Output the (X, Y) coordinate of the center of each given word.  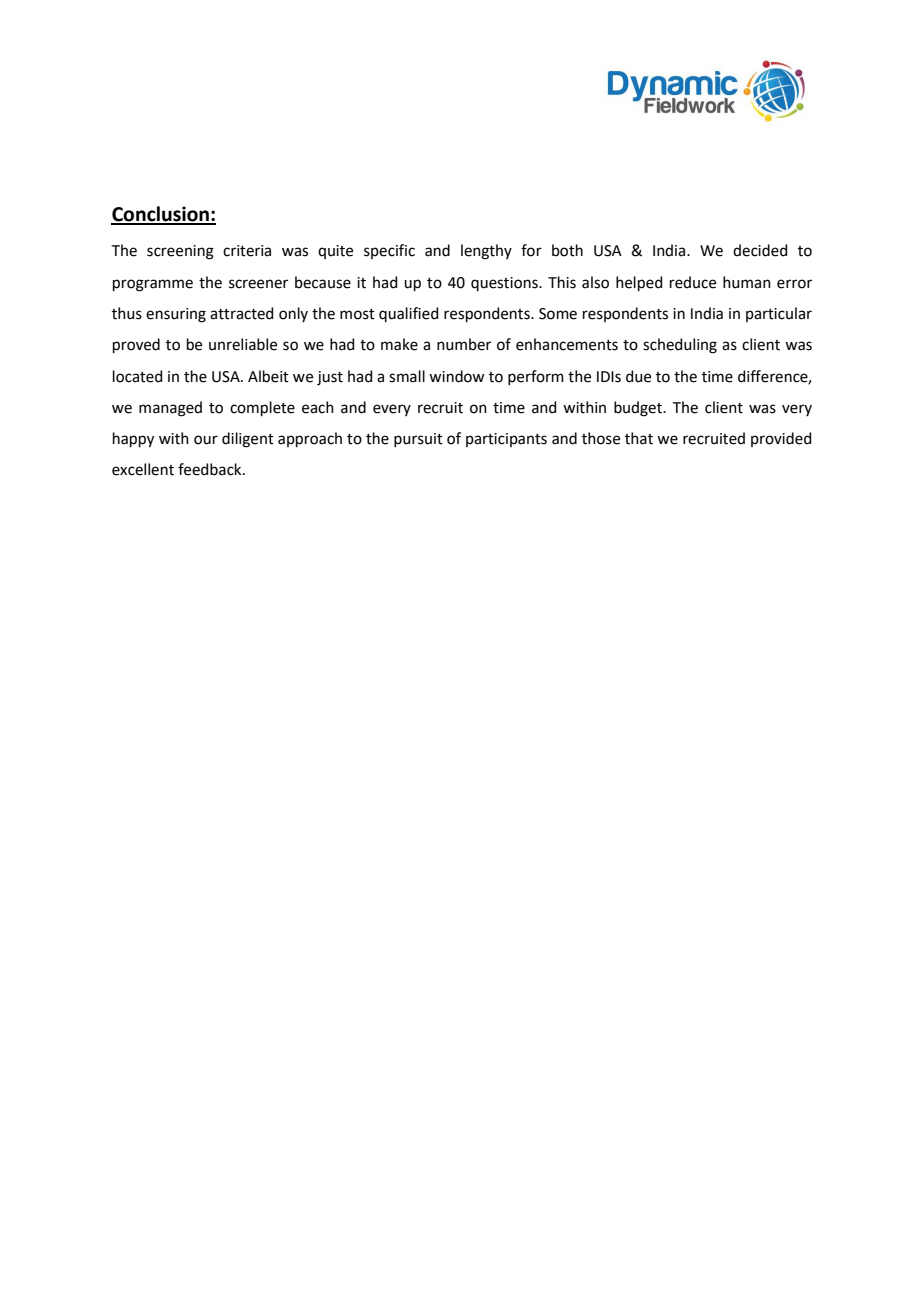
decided (760, 250)
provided (781, 439)
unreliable (243, 344)
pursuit (418, 440)
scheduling (680, 346)
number (464, 344)
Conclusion (161, 215)
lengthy (486, 252)
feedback (211, 469)
